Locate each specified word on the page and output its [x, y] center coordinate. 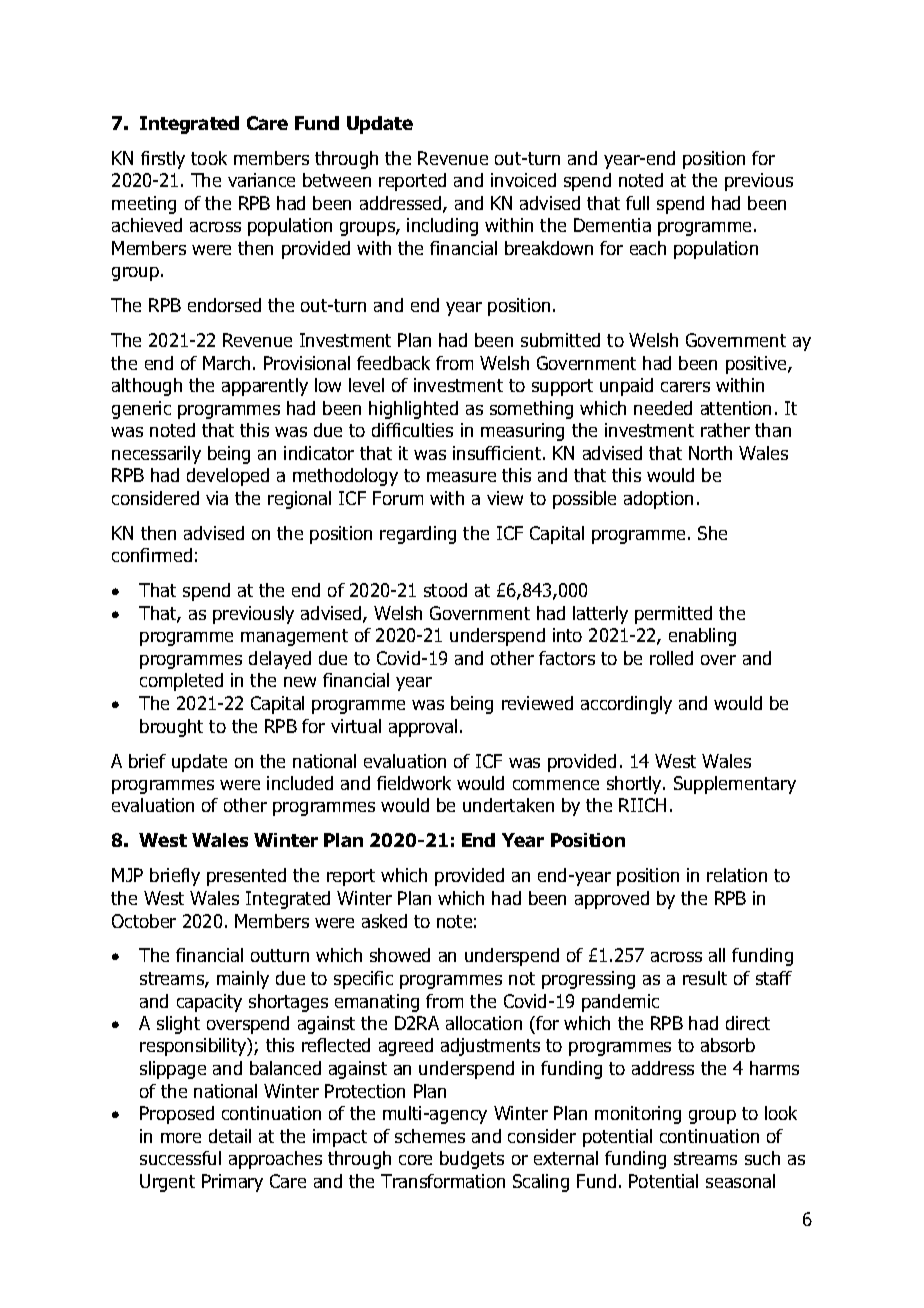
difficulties [412, 430]
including [442, 227]
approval [423, 728]
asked [384, 921]
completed [181, 682]
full [637, 203]
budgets [472, 1160]
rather [725, 430]
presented [246, 877]
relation [737, 875]
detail [230, 1136]
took [209, 158]
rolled [671, 658]
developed [228, 477]
